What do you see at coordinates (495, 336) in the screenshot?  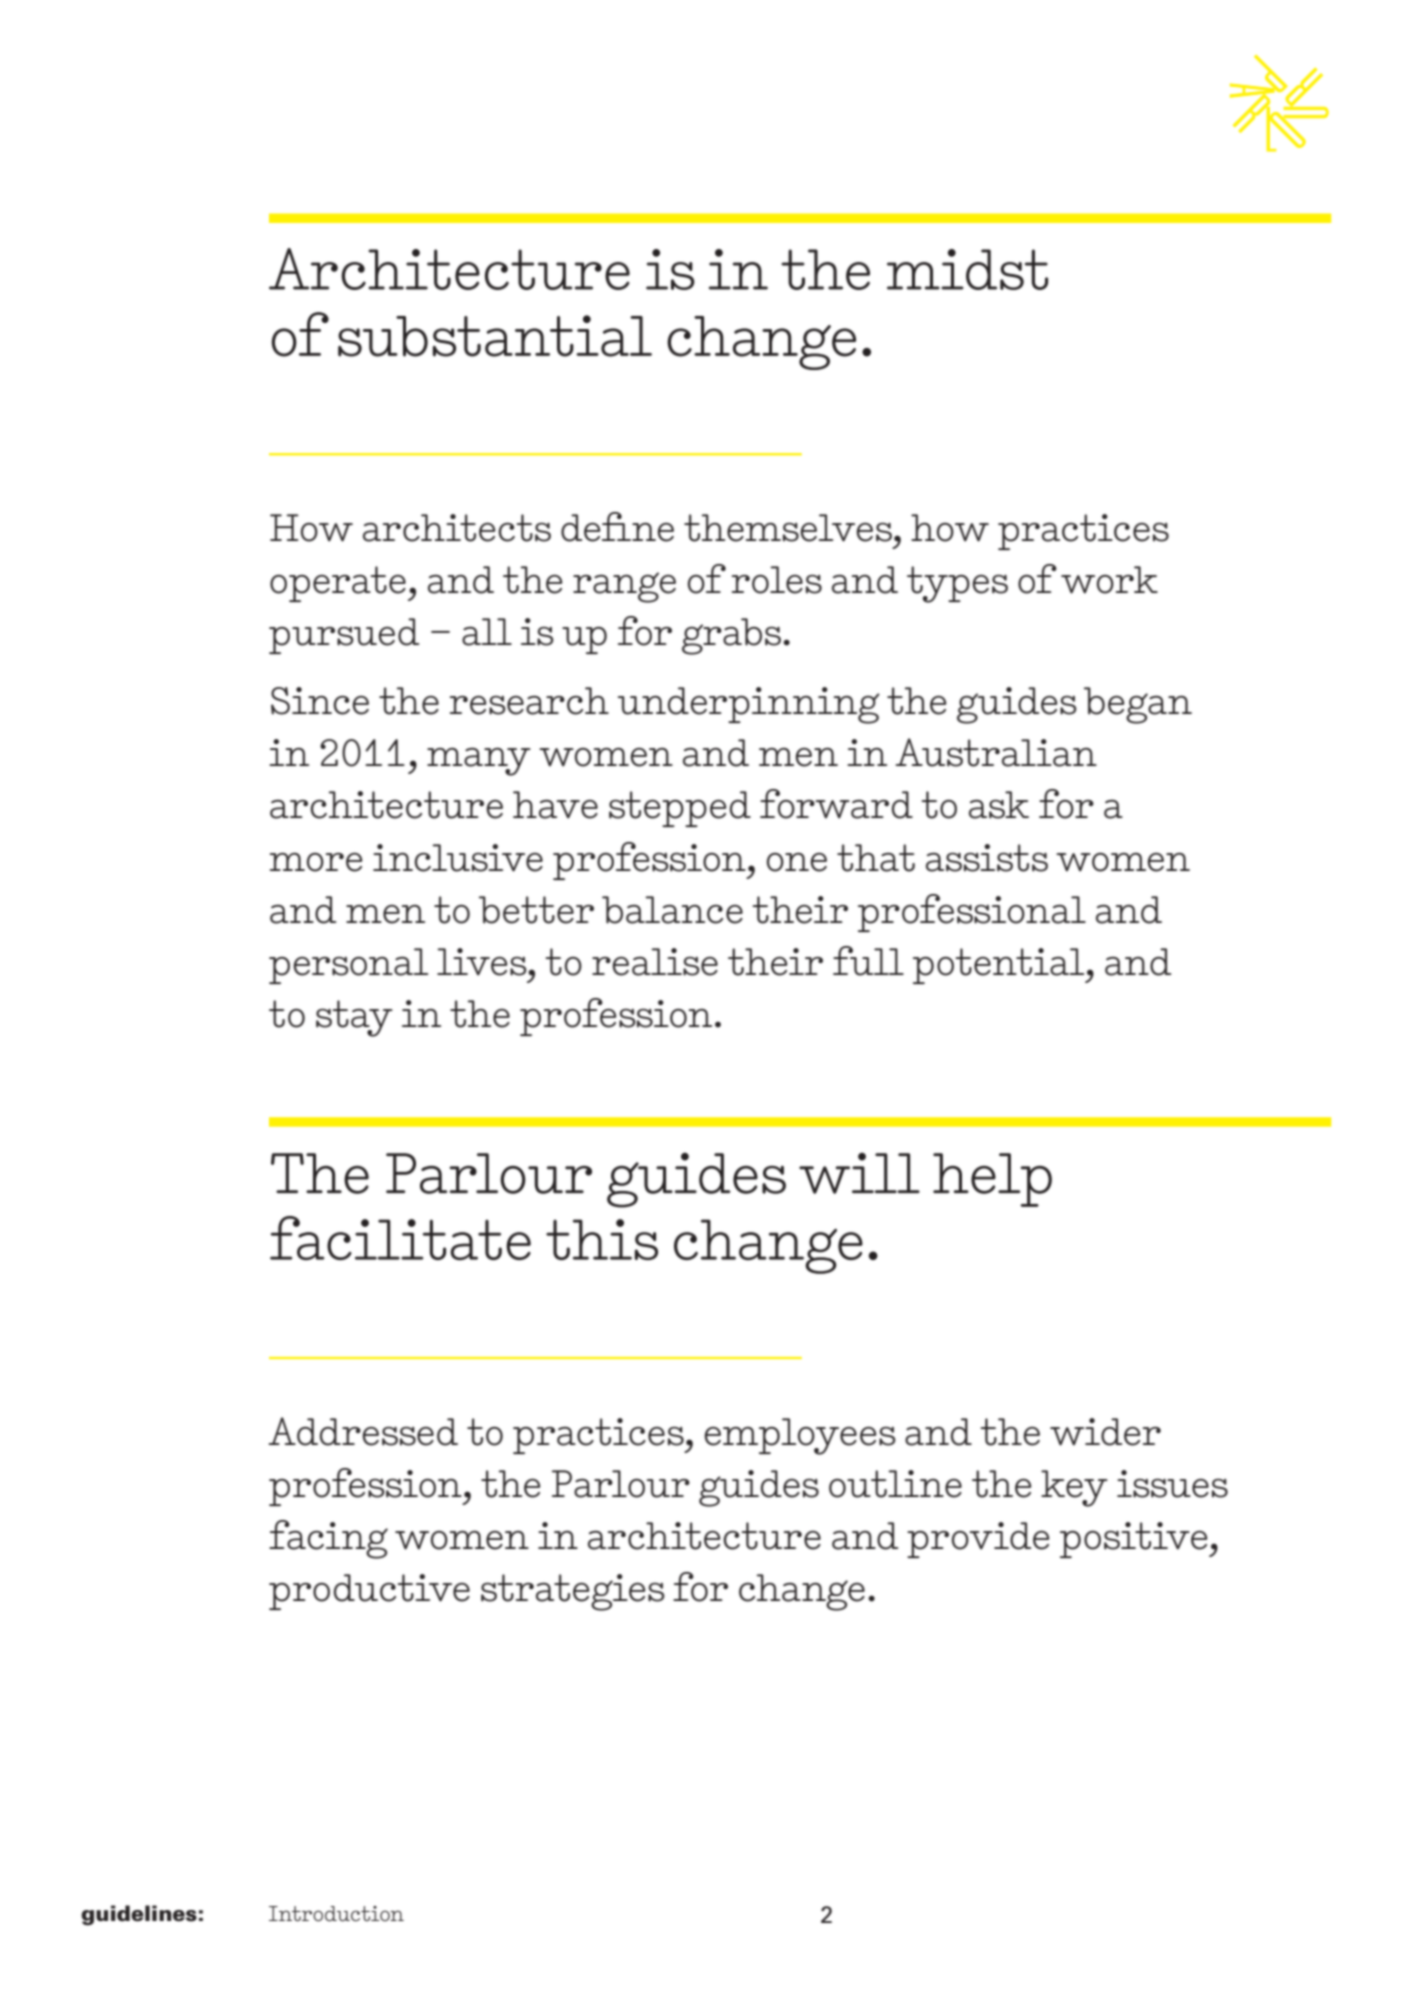 I see `substantial` at bounding box center [495, 336].
